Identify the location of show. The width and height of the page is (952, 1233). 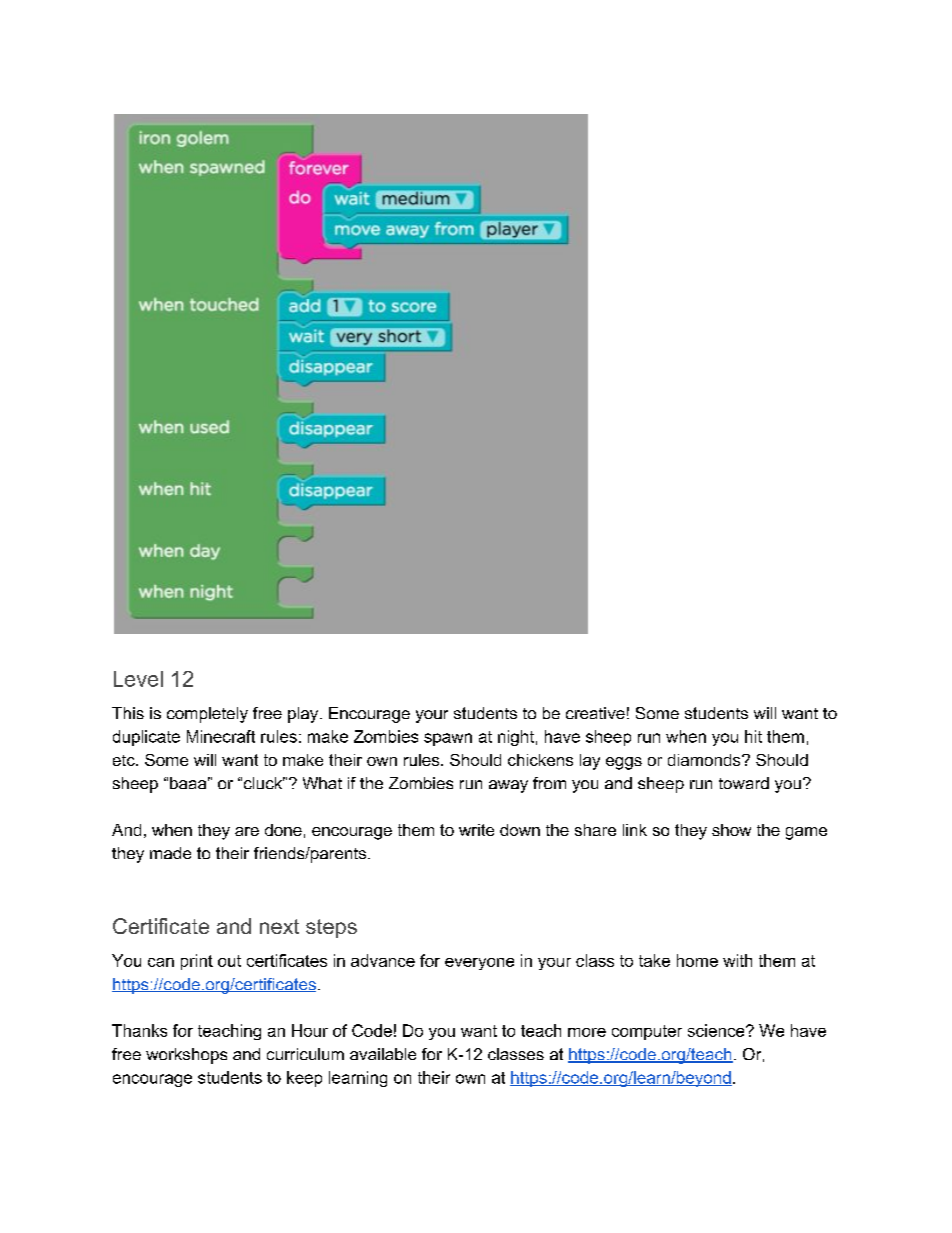
(731, 830).
